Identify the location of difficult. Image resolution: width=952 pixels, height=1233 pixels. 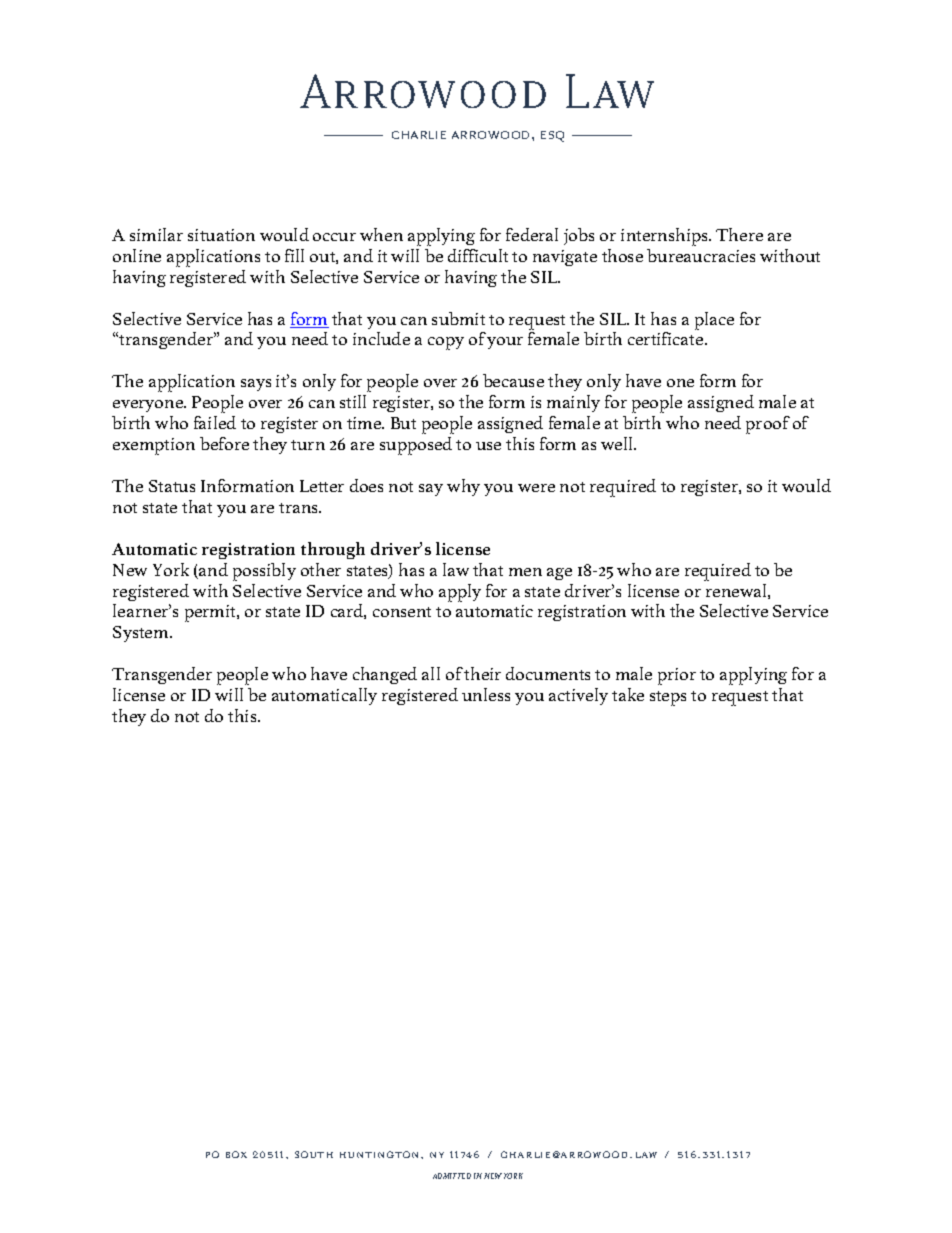
(478, 255).
